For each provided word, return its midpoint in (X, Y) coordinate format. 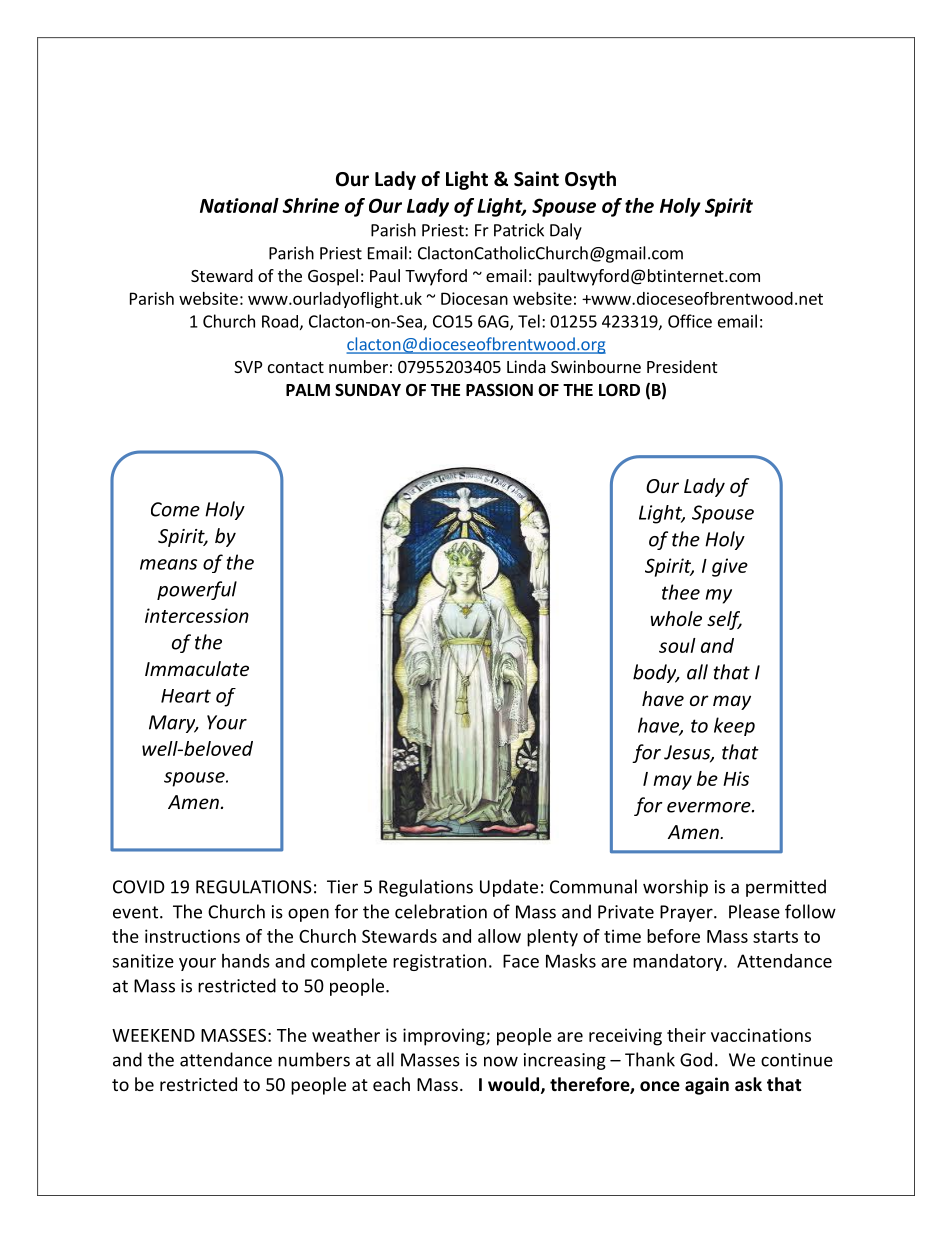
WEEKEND (153, 1035)
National (239, 205)
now (501, 1061)
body (656, 673)
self (724, 620)
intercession (197, 615)
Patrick (519, 230)
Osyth (590, 180)
